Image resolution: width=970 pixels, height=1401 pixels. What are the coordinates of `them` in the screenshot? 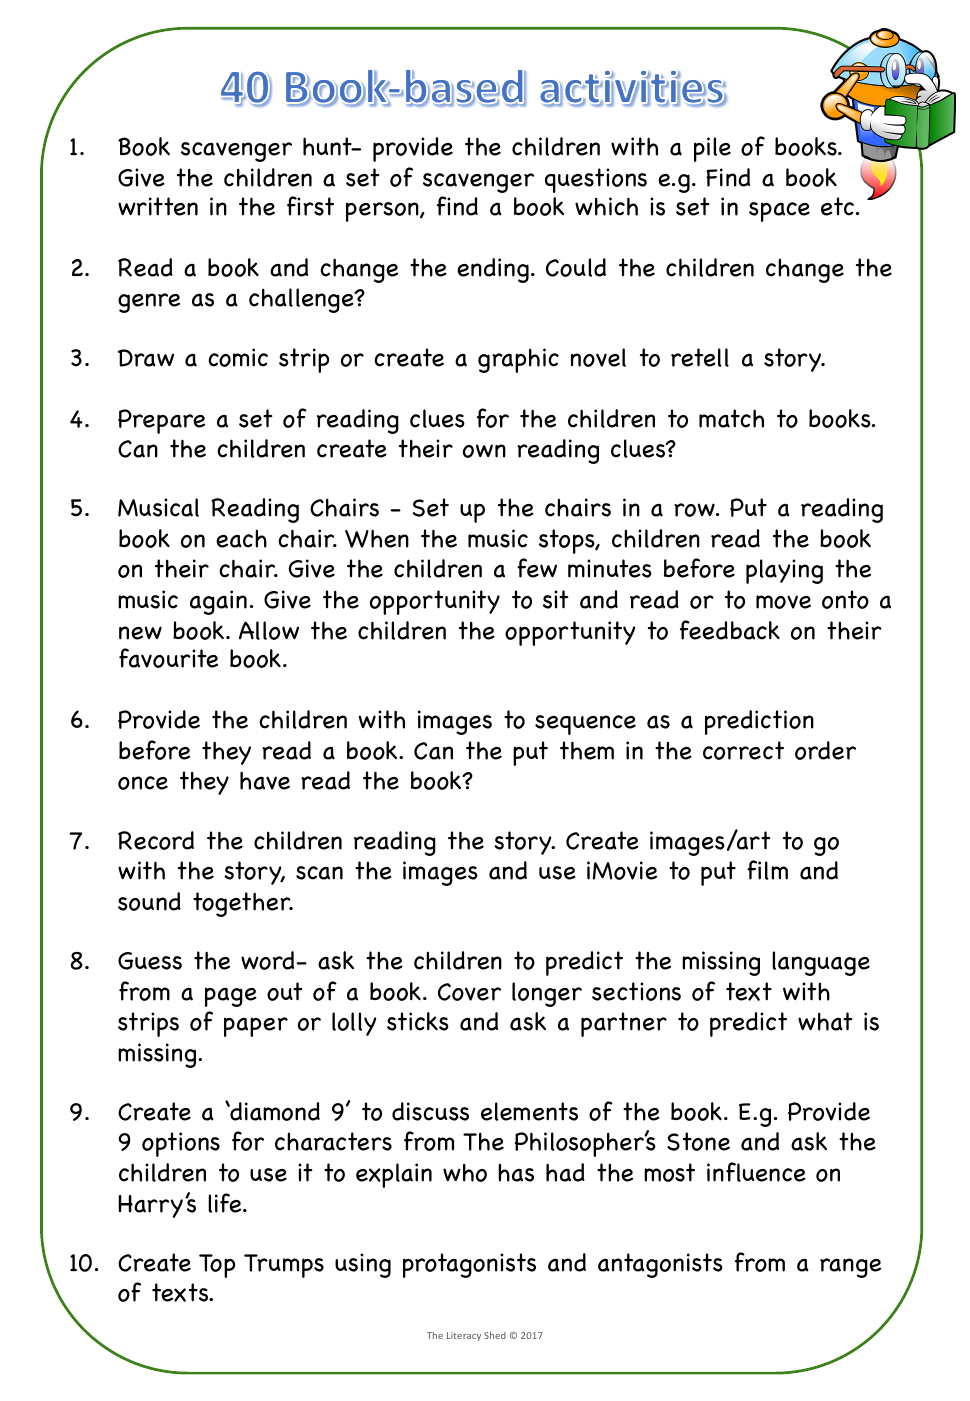 It's located at (587, 750).
